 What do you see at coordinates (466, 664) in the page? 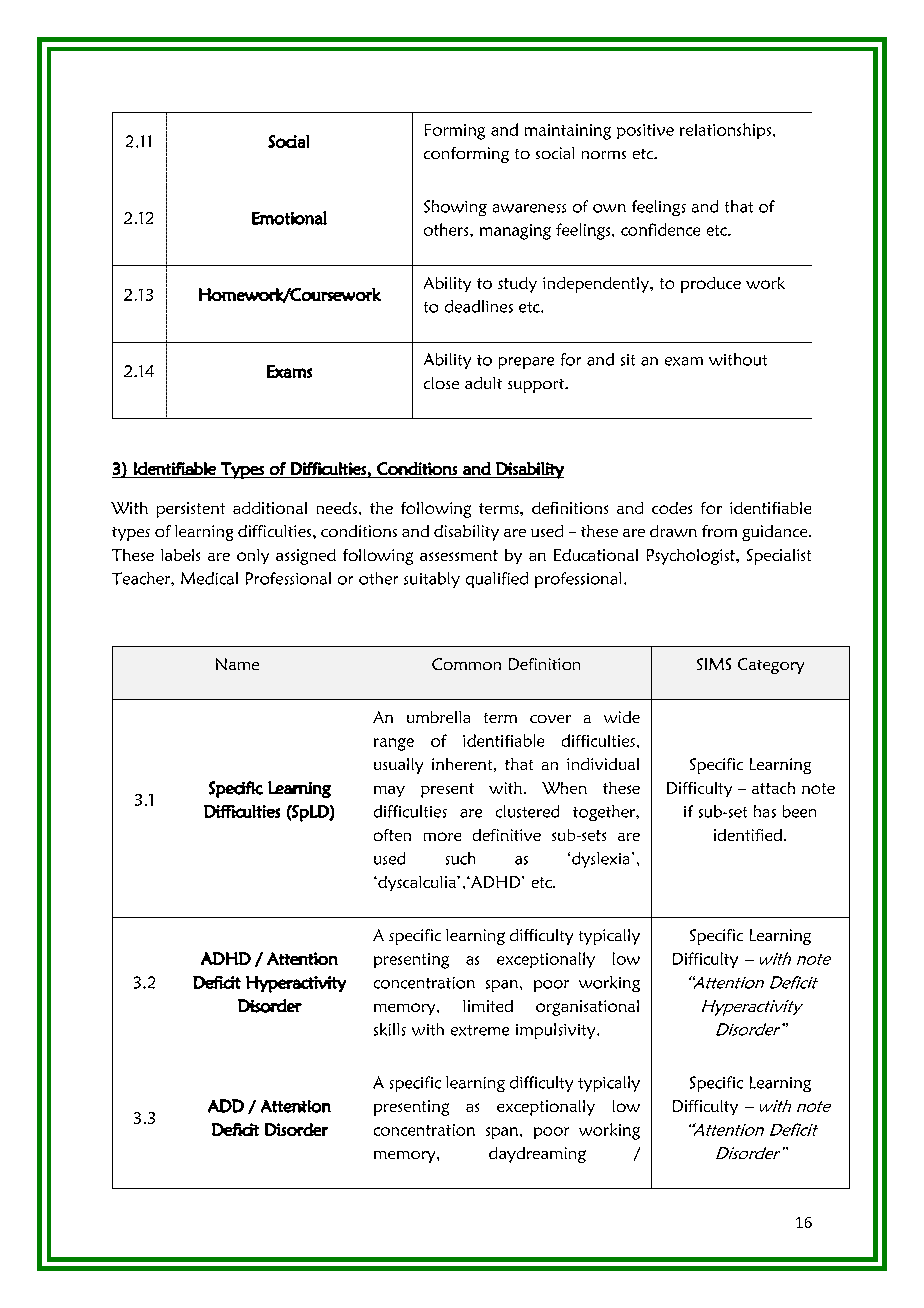
I see `Common` at bounding box center [466, 664].
